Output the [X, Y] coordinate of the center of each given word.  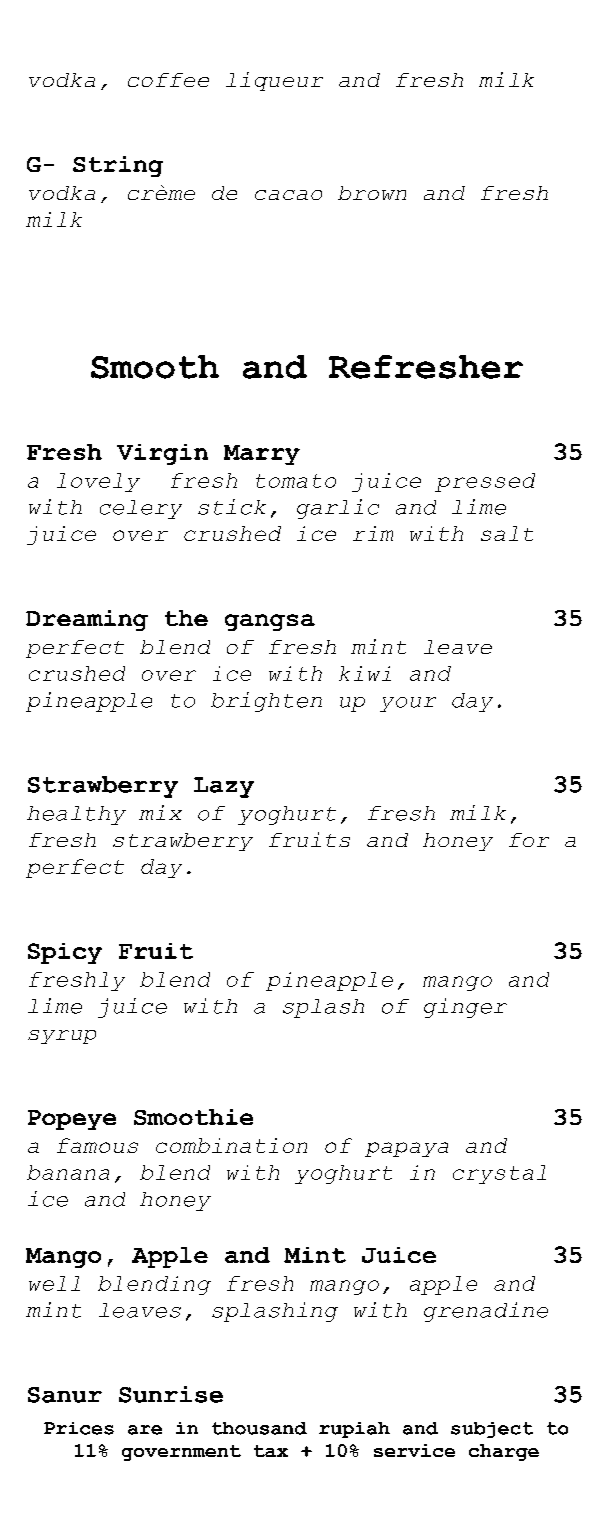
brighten [266, 702]
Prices [79, 1428]
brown [372, 193]
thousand [259, 1428]
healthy [76, 815]
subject [492, 1430]
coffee [168, 80]
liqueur [274, 81]
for [529, 840]
